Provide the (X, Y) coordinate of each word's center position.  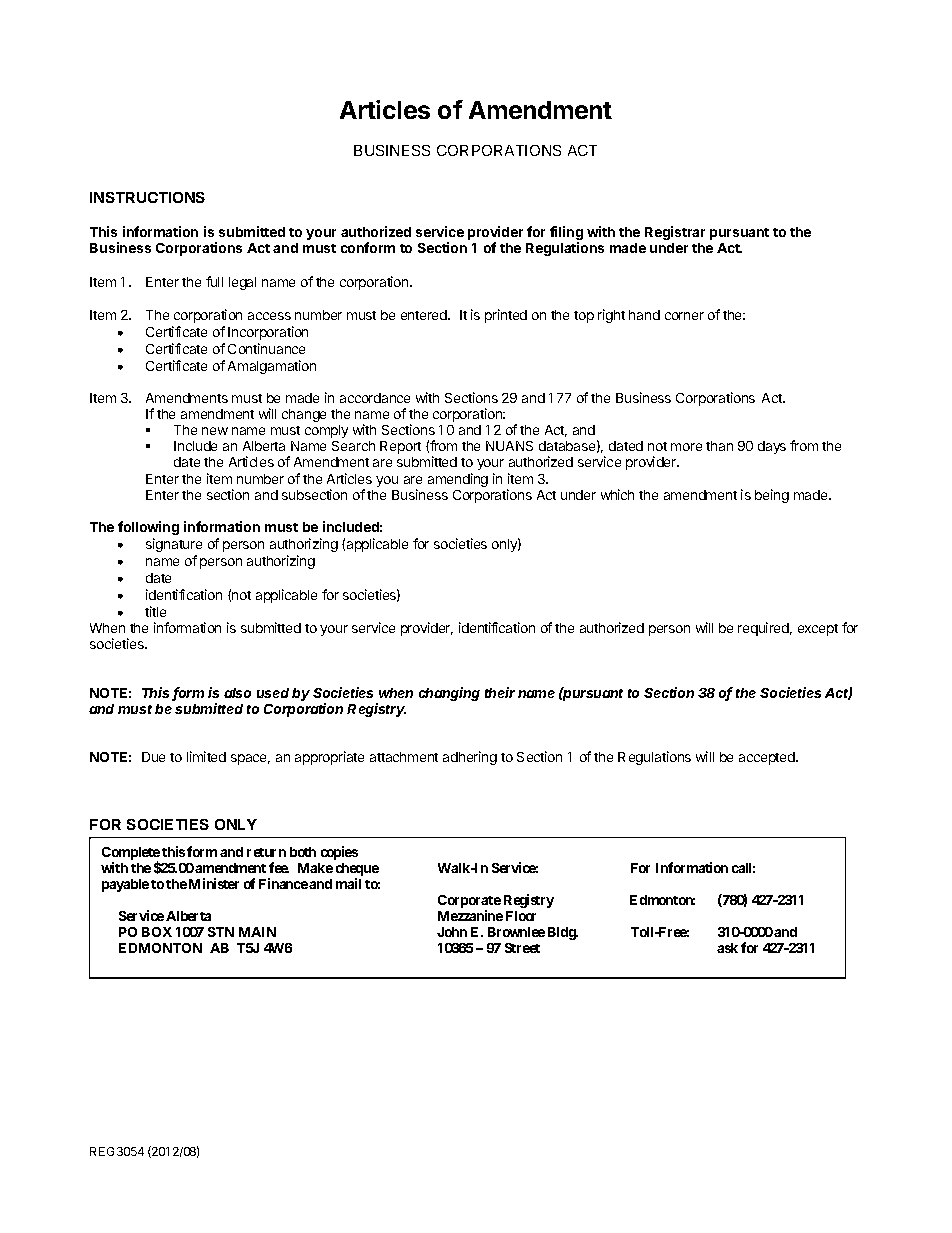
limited (206, 756)
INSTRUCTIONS (147, 197)
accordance (375, 398)
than (719, 446)
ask (727, 948)
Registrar (675, 233)
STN (221, 932)
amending (458, 480)
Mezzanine (470, 915)
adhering (470, 758)
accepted (768, 758)
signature (174, 545)
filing (566, 234)
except (818, 630)
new (215, 431)
